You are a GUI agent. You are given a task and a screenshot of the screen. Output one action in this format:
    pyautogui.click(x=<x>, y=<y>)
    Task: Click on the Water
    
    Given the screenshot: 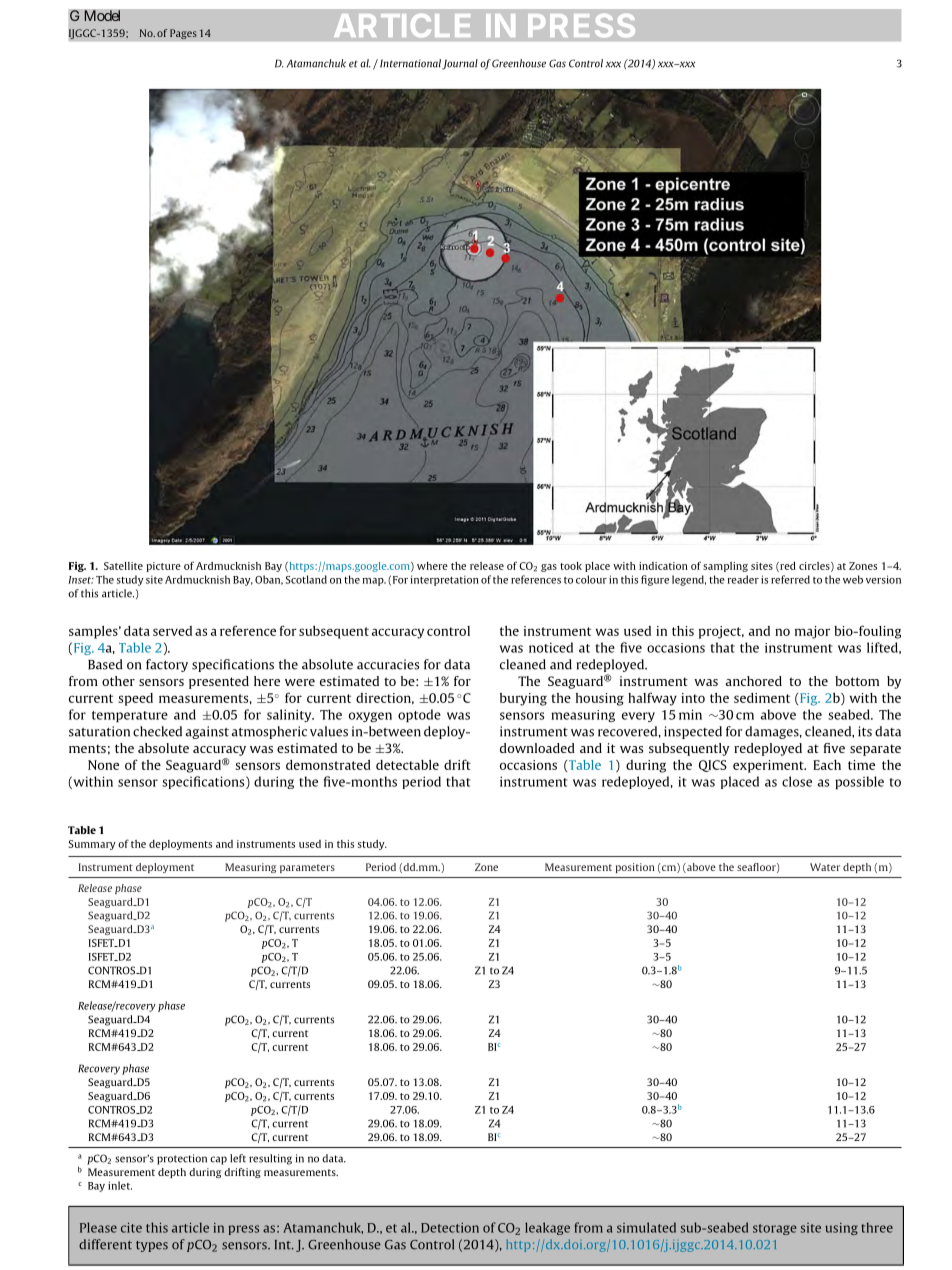 What is the action you would take?
    pyautogui.click(x=825, y=867)
